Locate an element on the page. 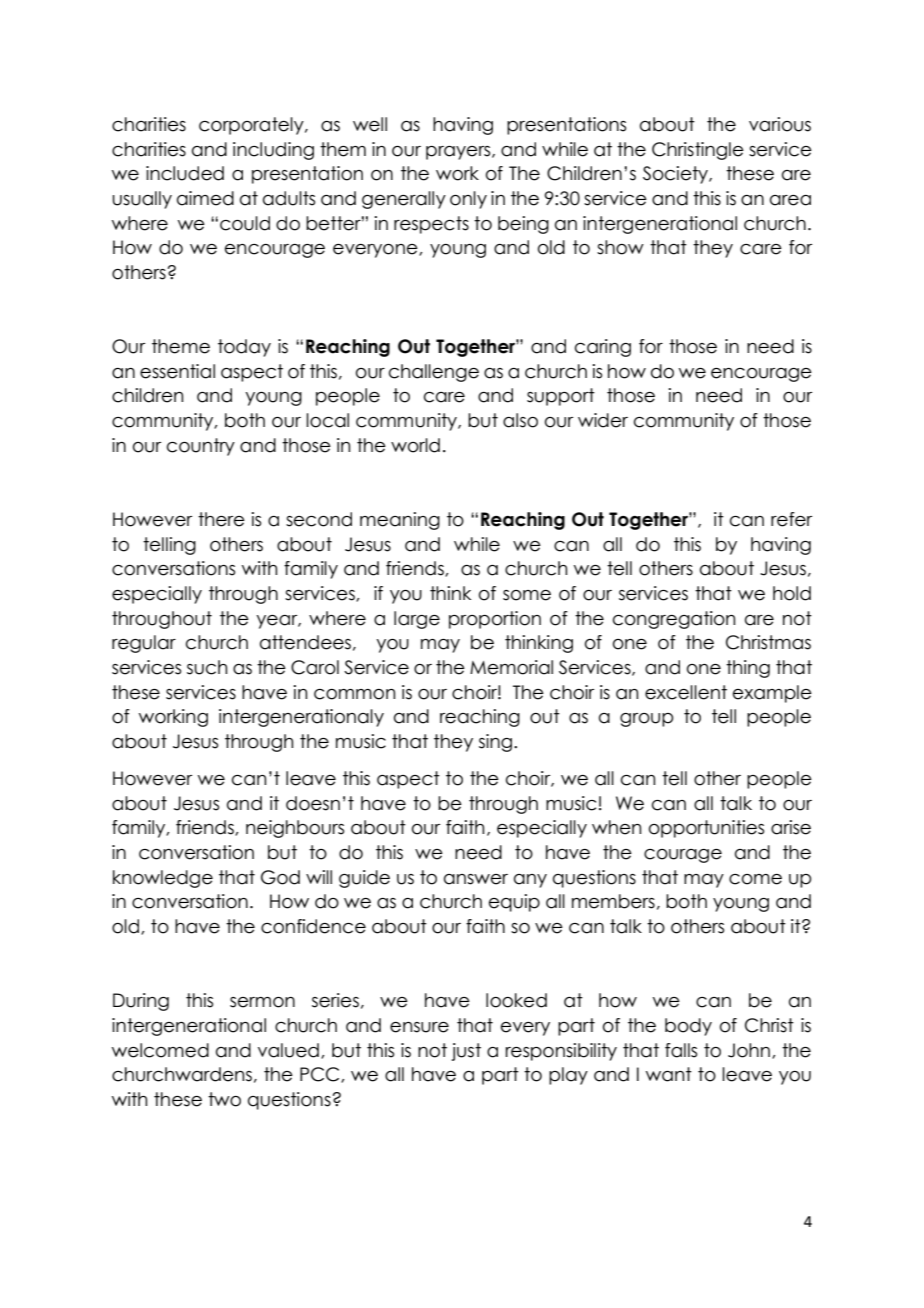 The image size is (924, 1308). included is located at coordinates (185, 173).
